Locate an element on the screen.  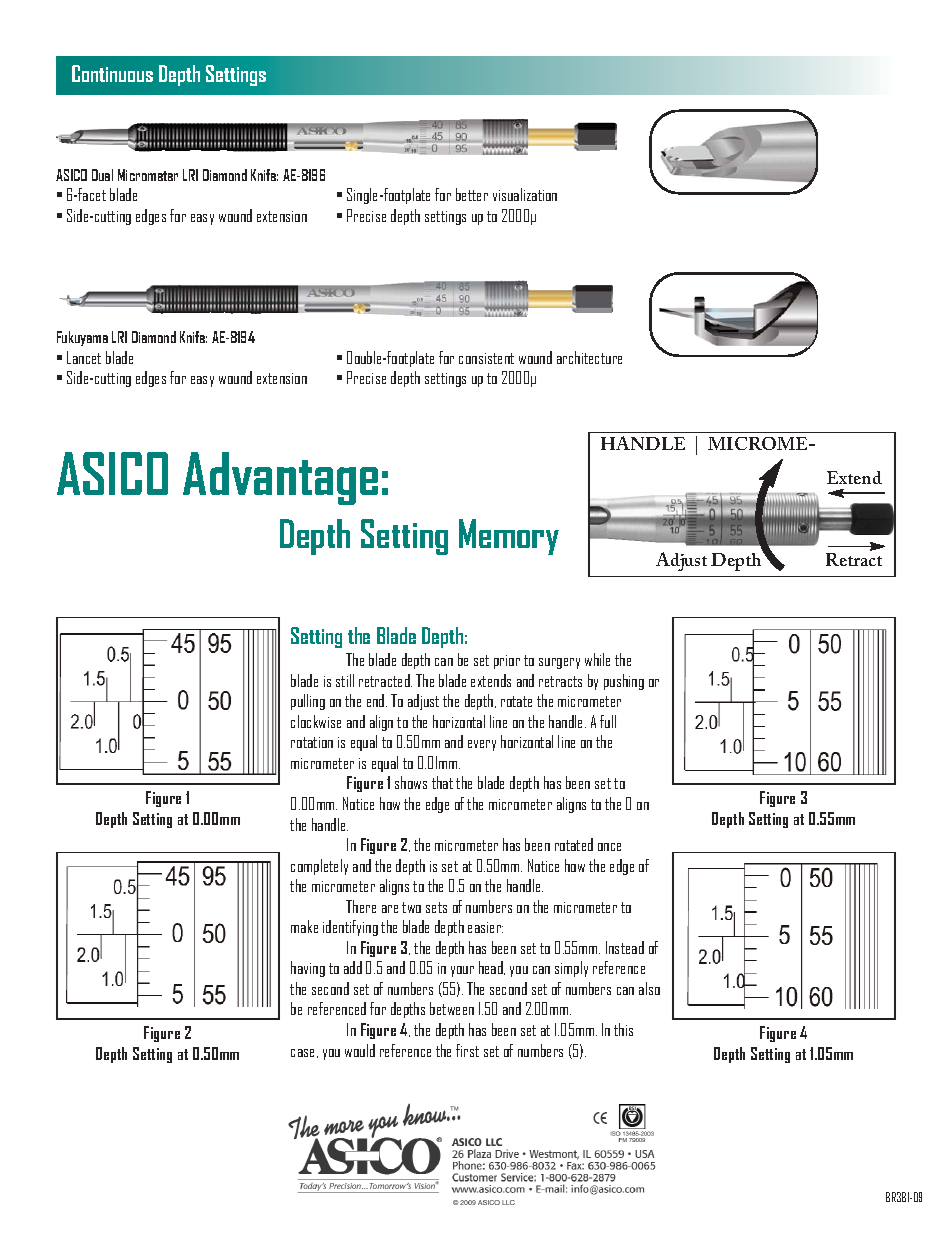
better is located at coordinates (472, 194).
